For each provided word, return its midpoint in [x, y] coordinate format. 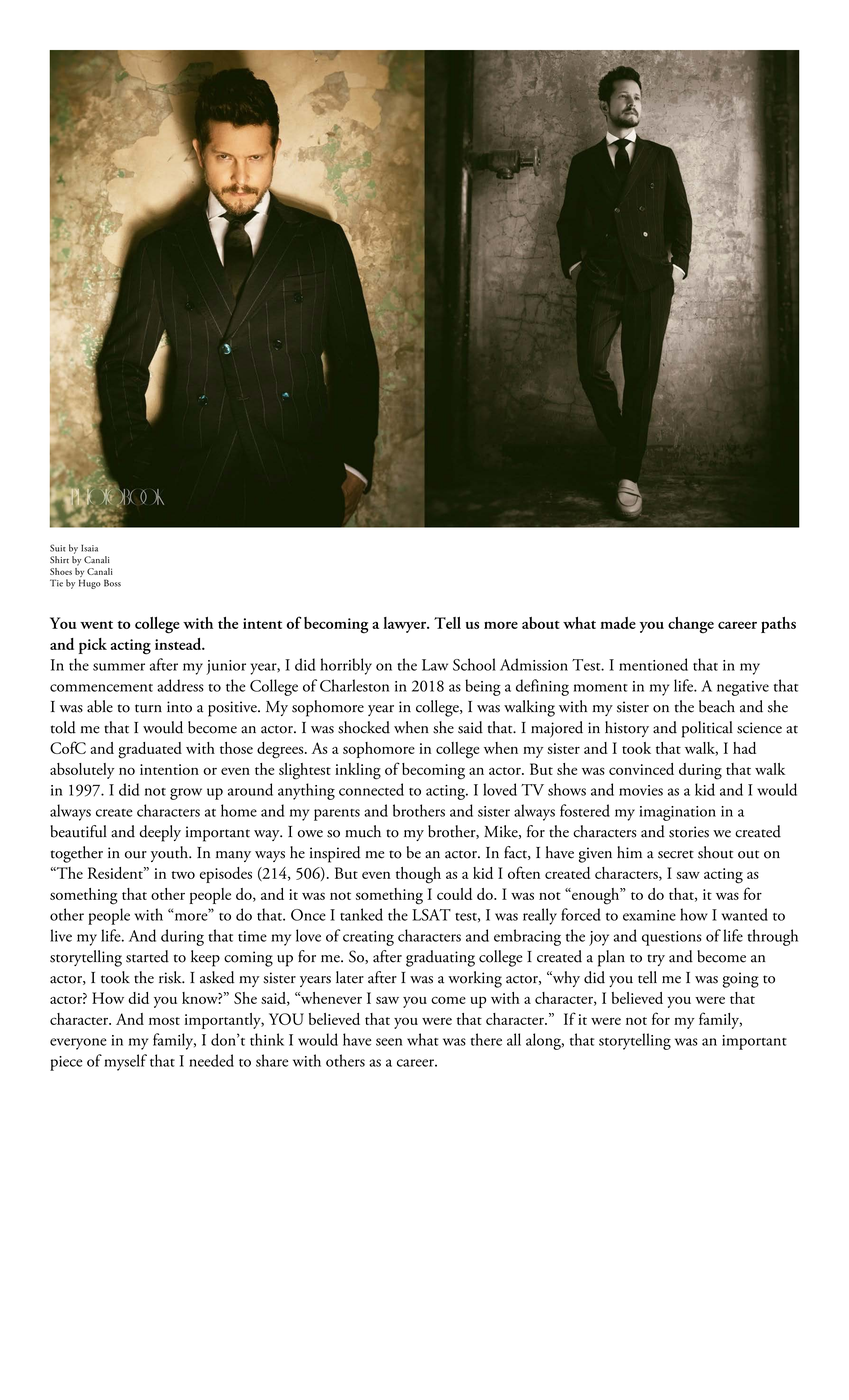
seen [389, 1042]
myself [125, 1062]
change [691, 625]
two [183, 875]
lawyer [406, 625]
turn [148, 708]
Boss [112, 583]
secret [676, 854]
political [707, 729]
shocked [364, 727]
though [418, 875]
